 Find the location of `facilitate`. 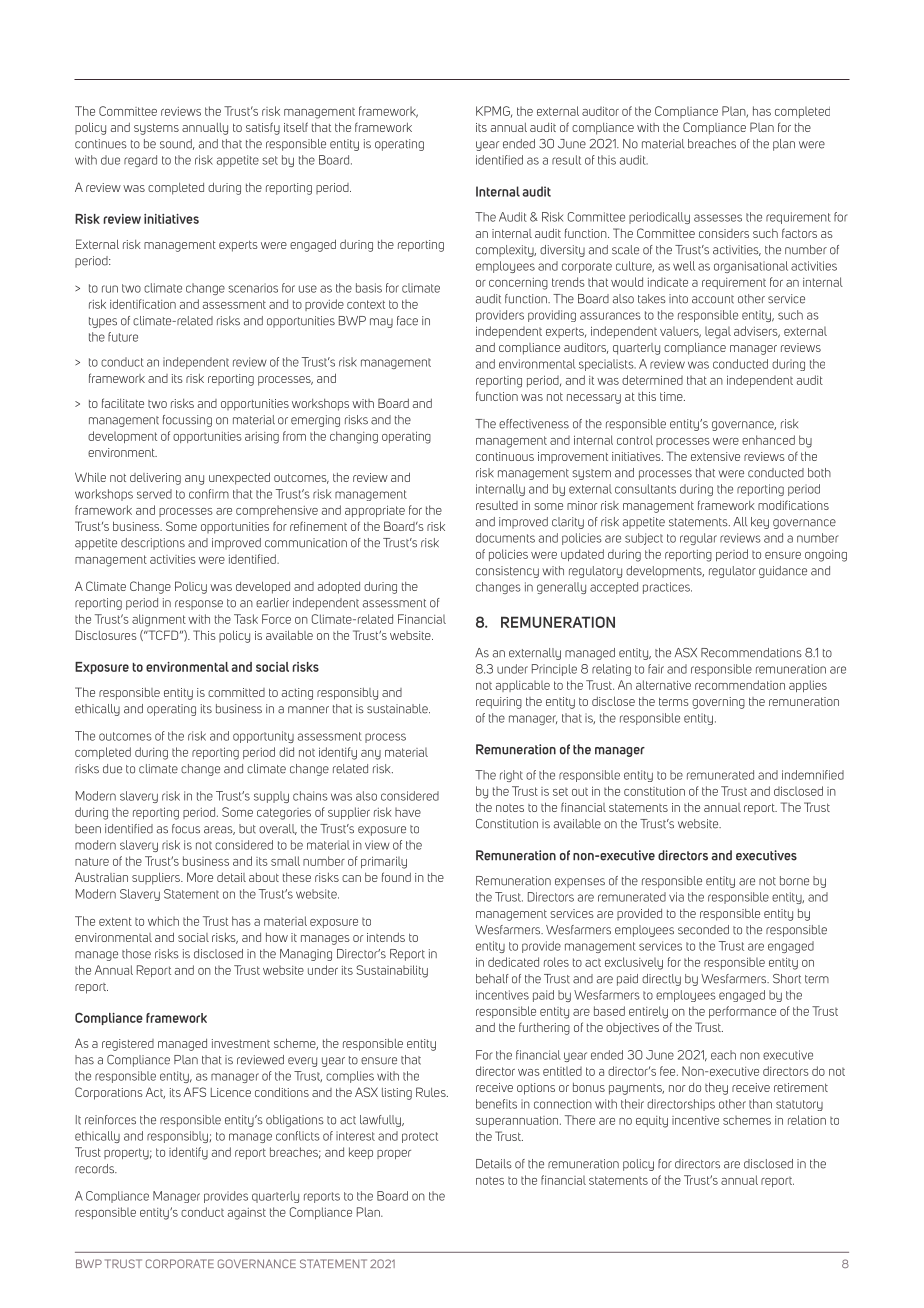

facilitate is located at coordinates (123, 403).
